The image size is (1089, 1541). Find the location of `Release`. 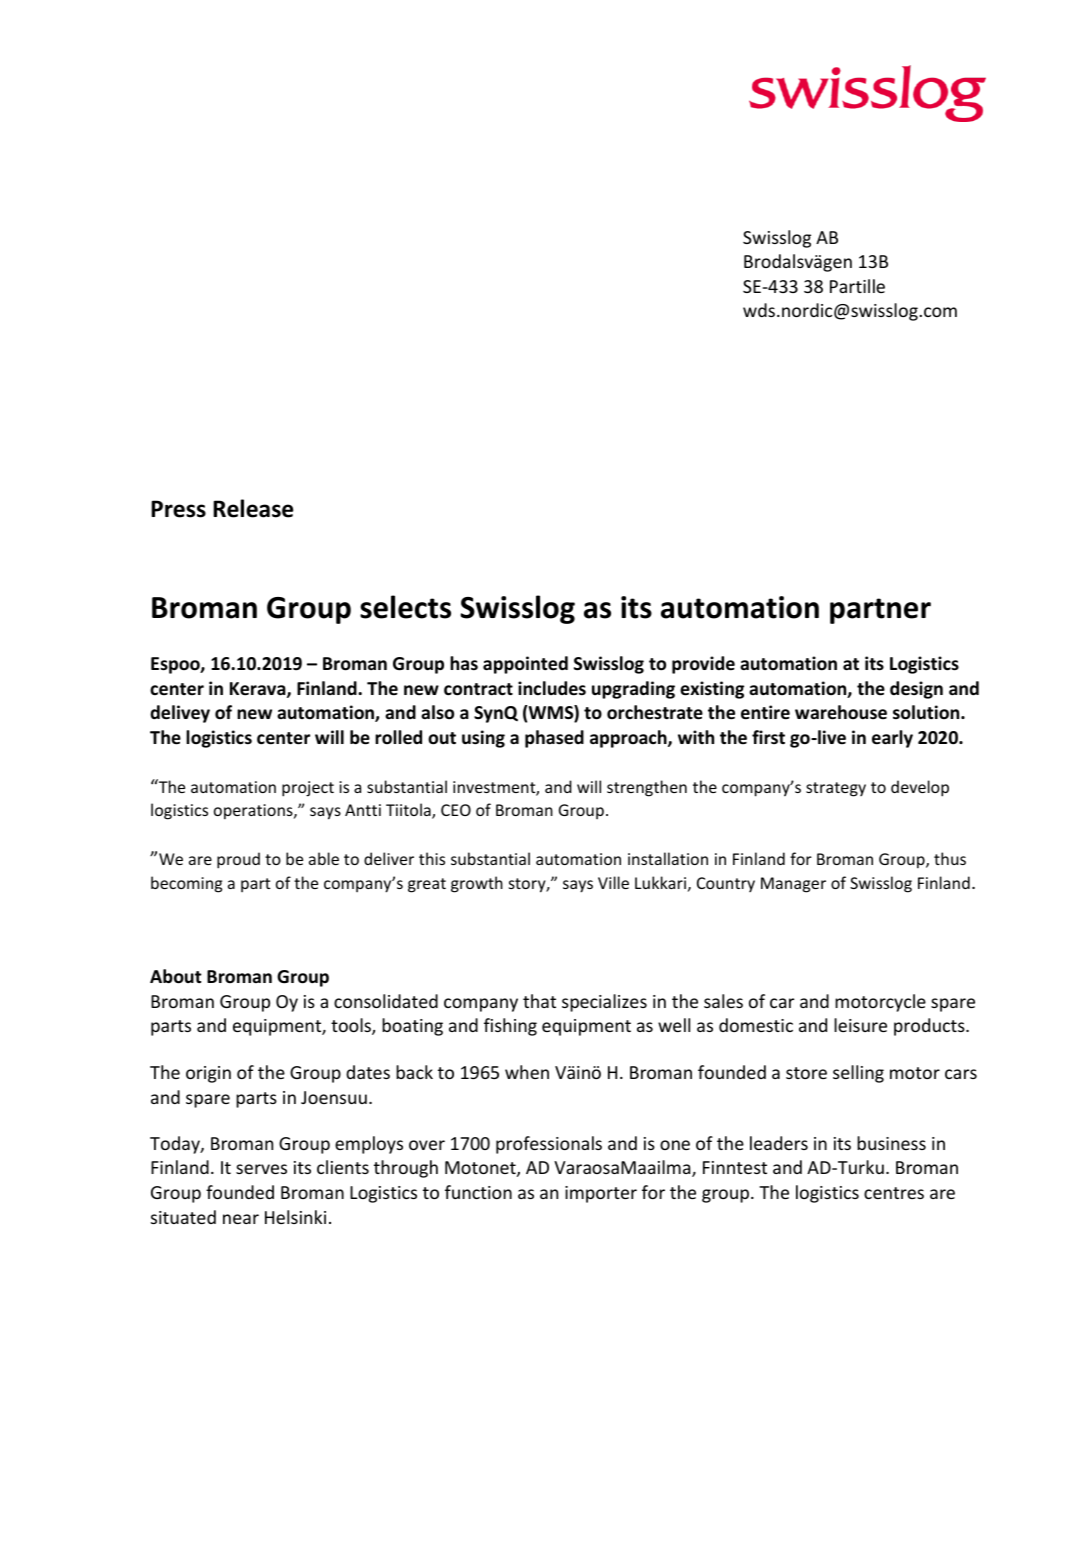

Release is located at coordinates (253, 508).
